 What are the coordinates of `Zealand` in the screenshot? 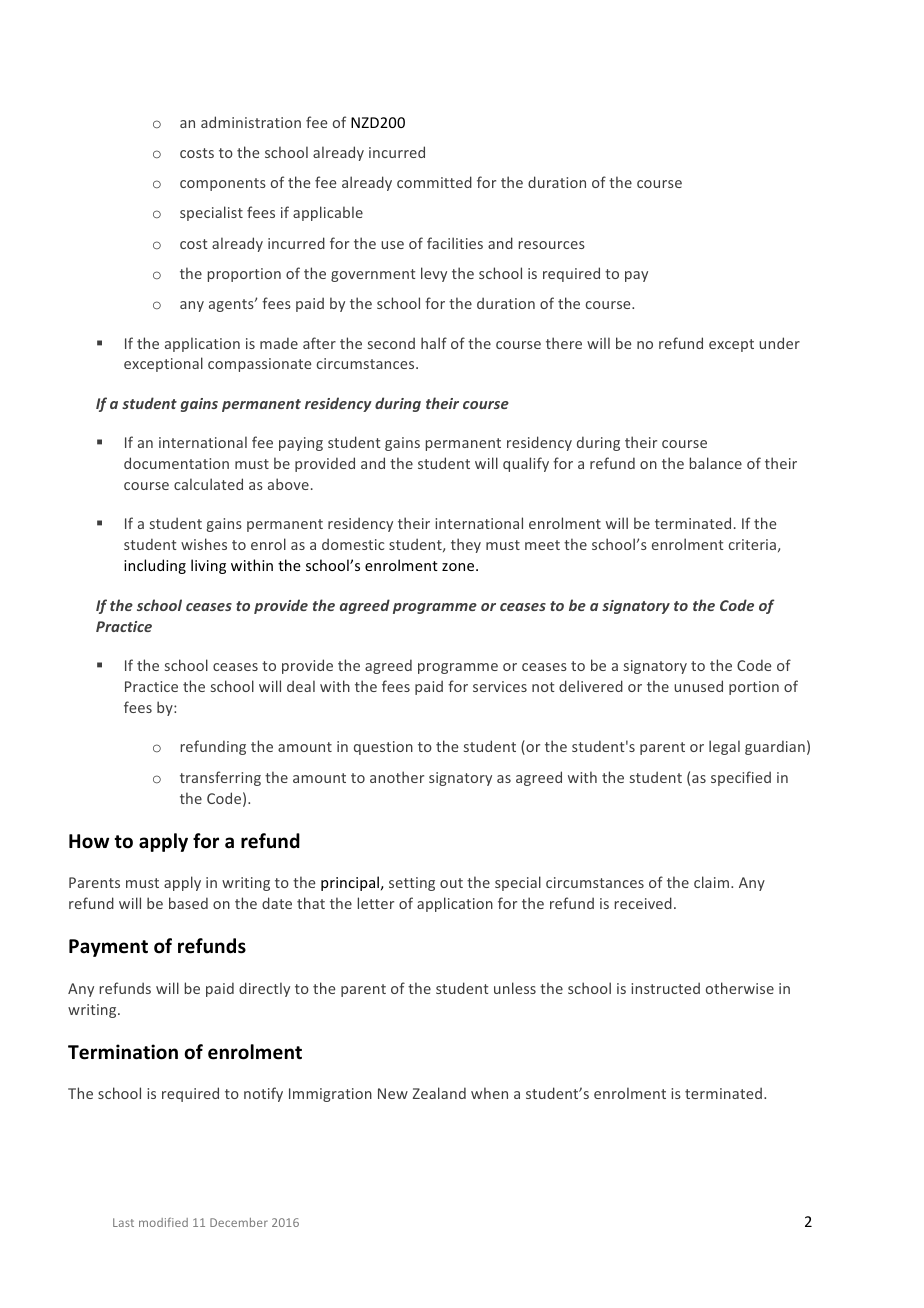 It's located at (439, 1093).
